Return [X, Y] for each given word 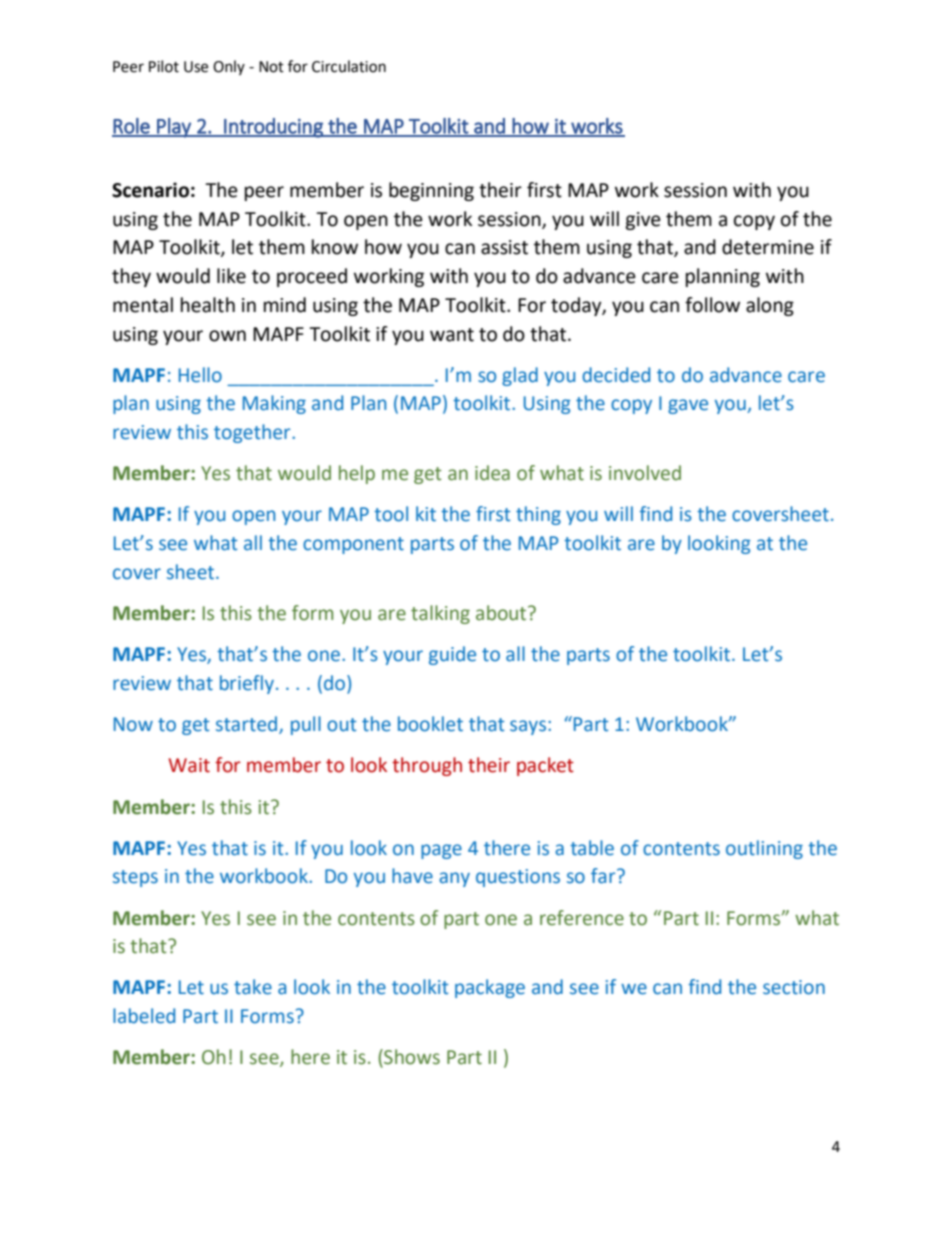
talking [440, 614]
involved [645, 473]
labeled [144, 1016]
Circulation [349, 66]
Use [196, 67]
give [643, 221]
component [353, 545]
